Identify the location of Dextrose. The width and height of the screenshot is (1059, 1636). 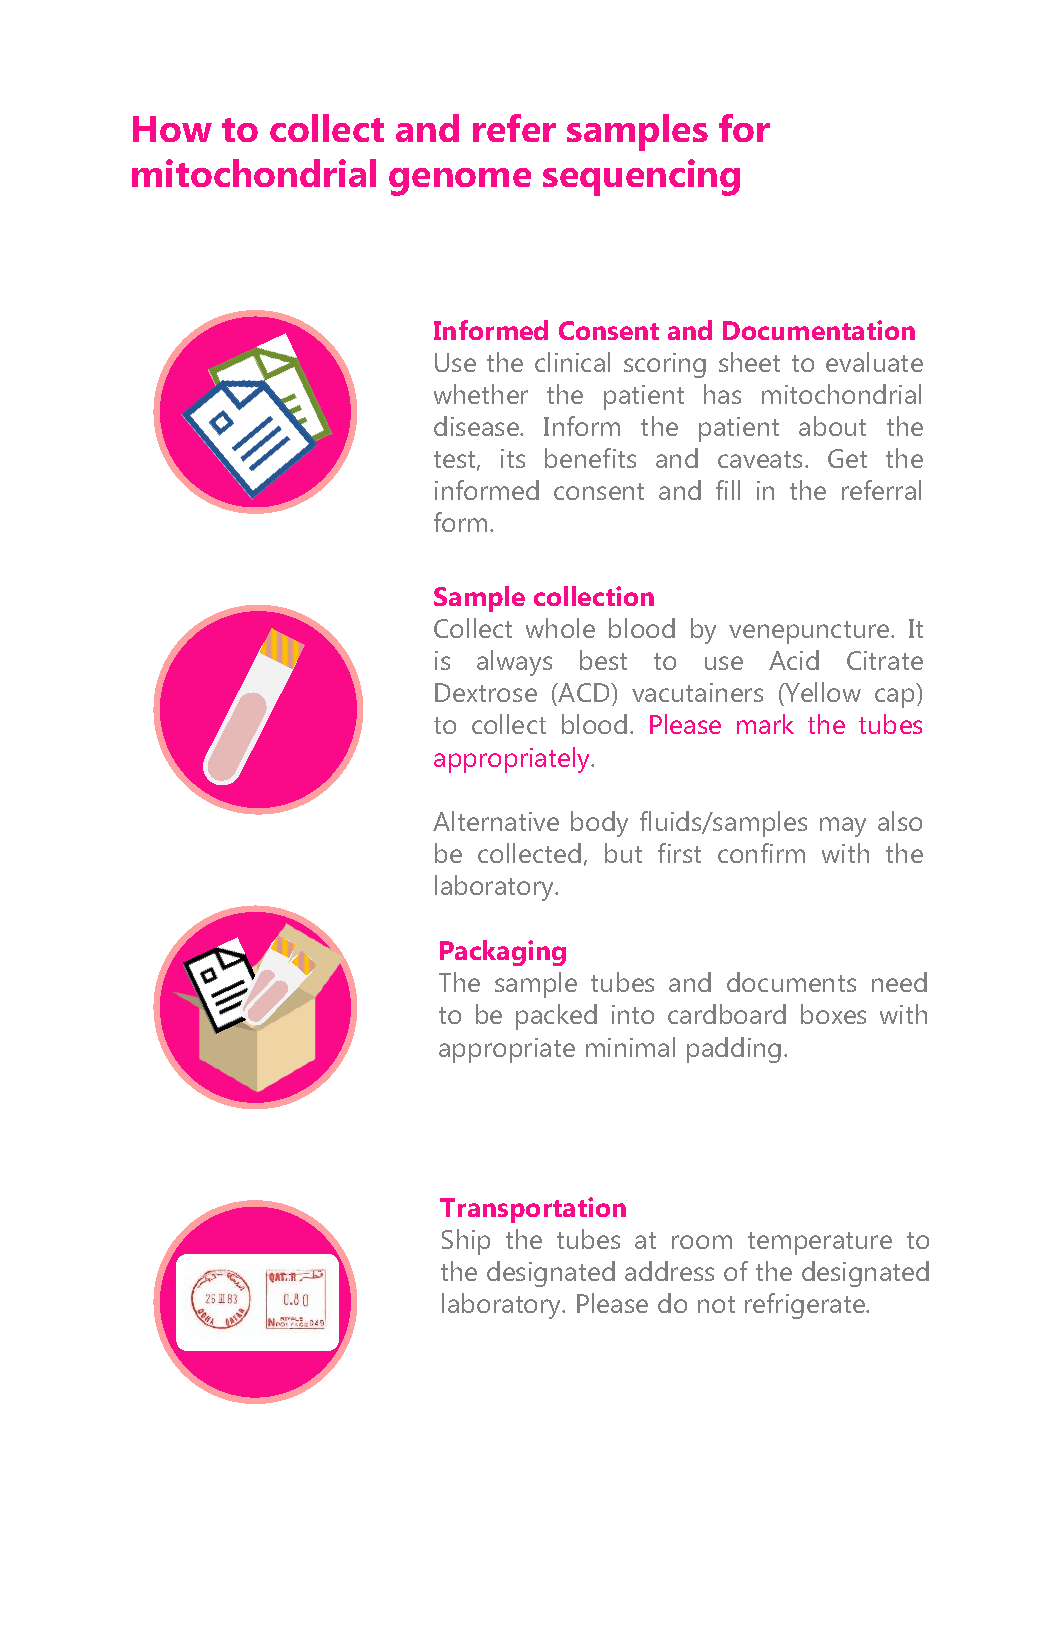
(486, 692).
